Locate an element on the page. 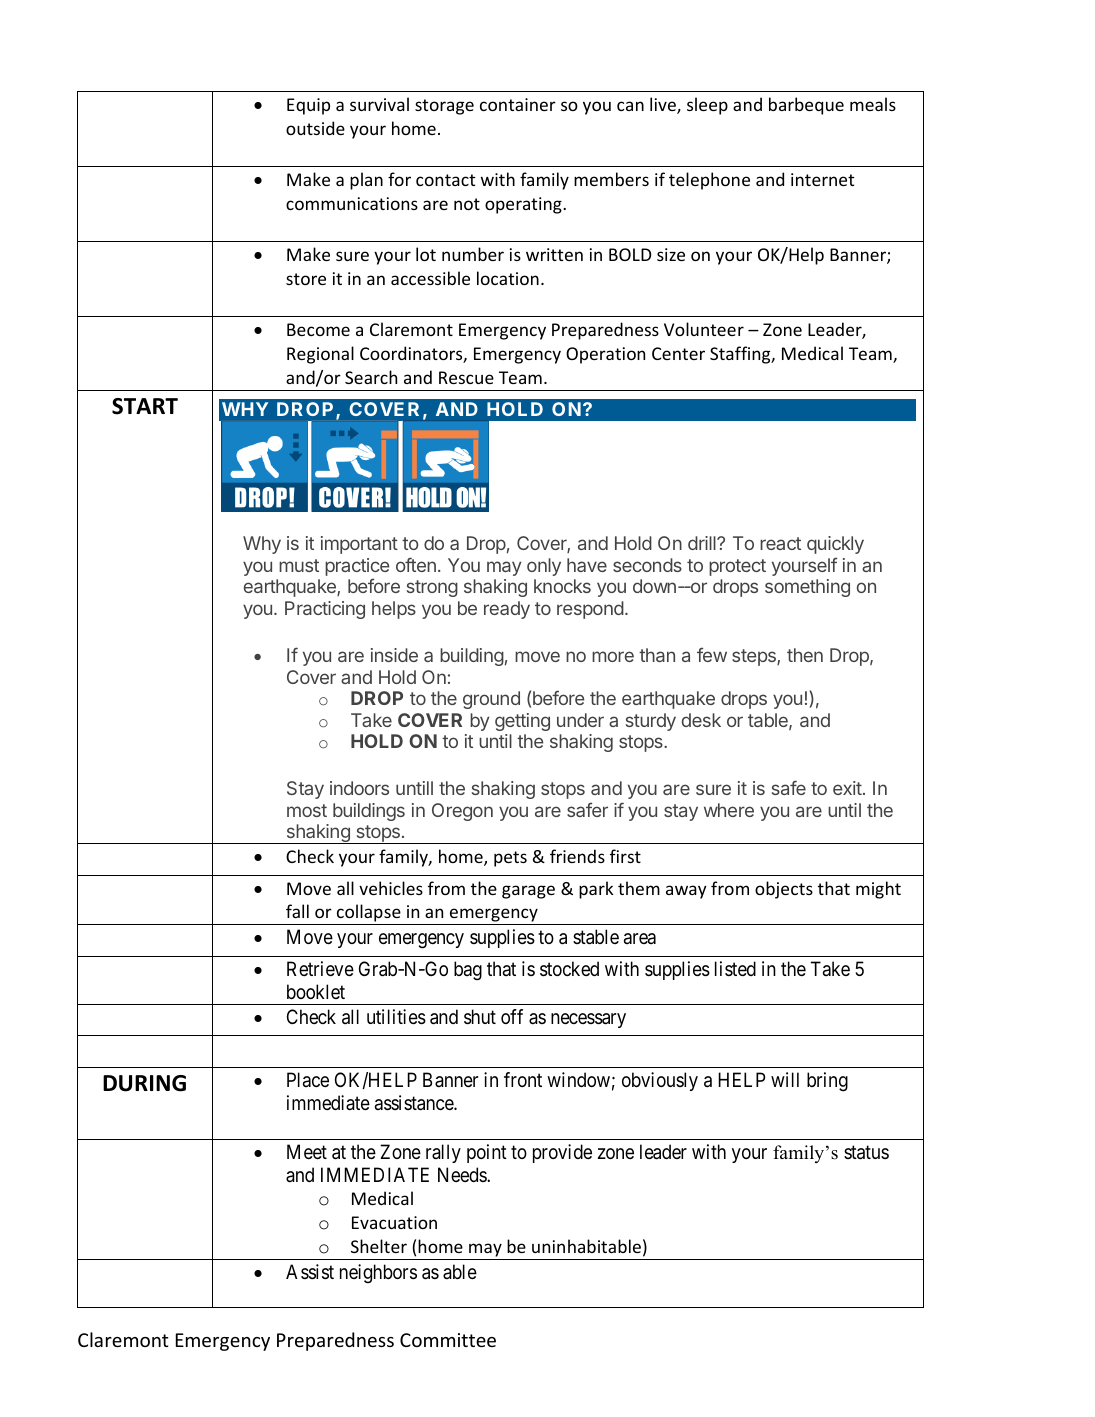 Image resolution: width=1095 pixels, height=1417 pixels. booklet is located at coordinates (316, 991).
